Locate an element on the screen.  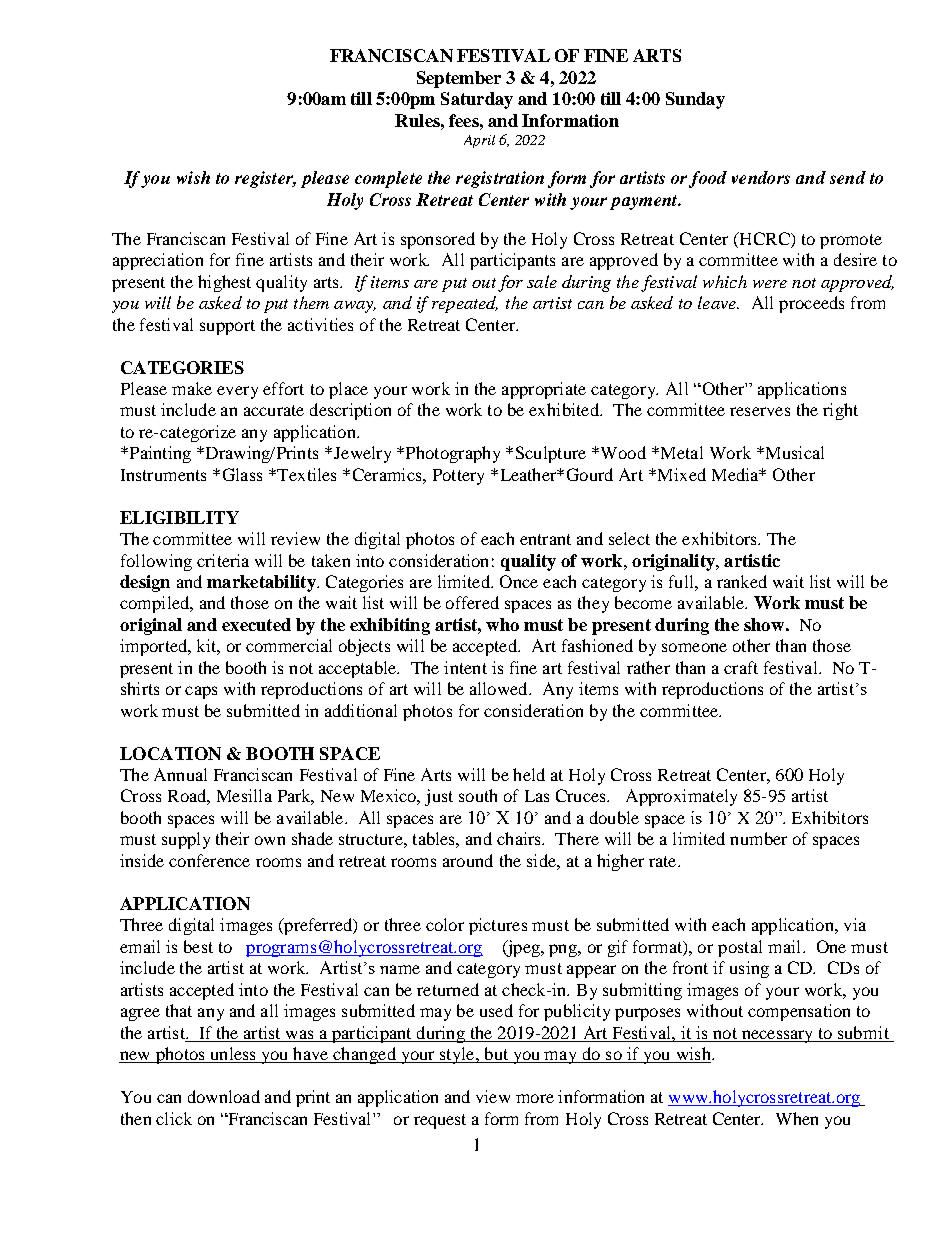
register is located at coordinates (265, 179).
